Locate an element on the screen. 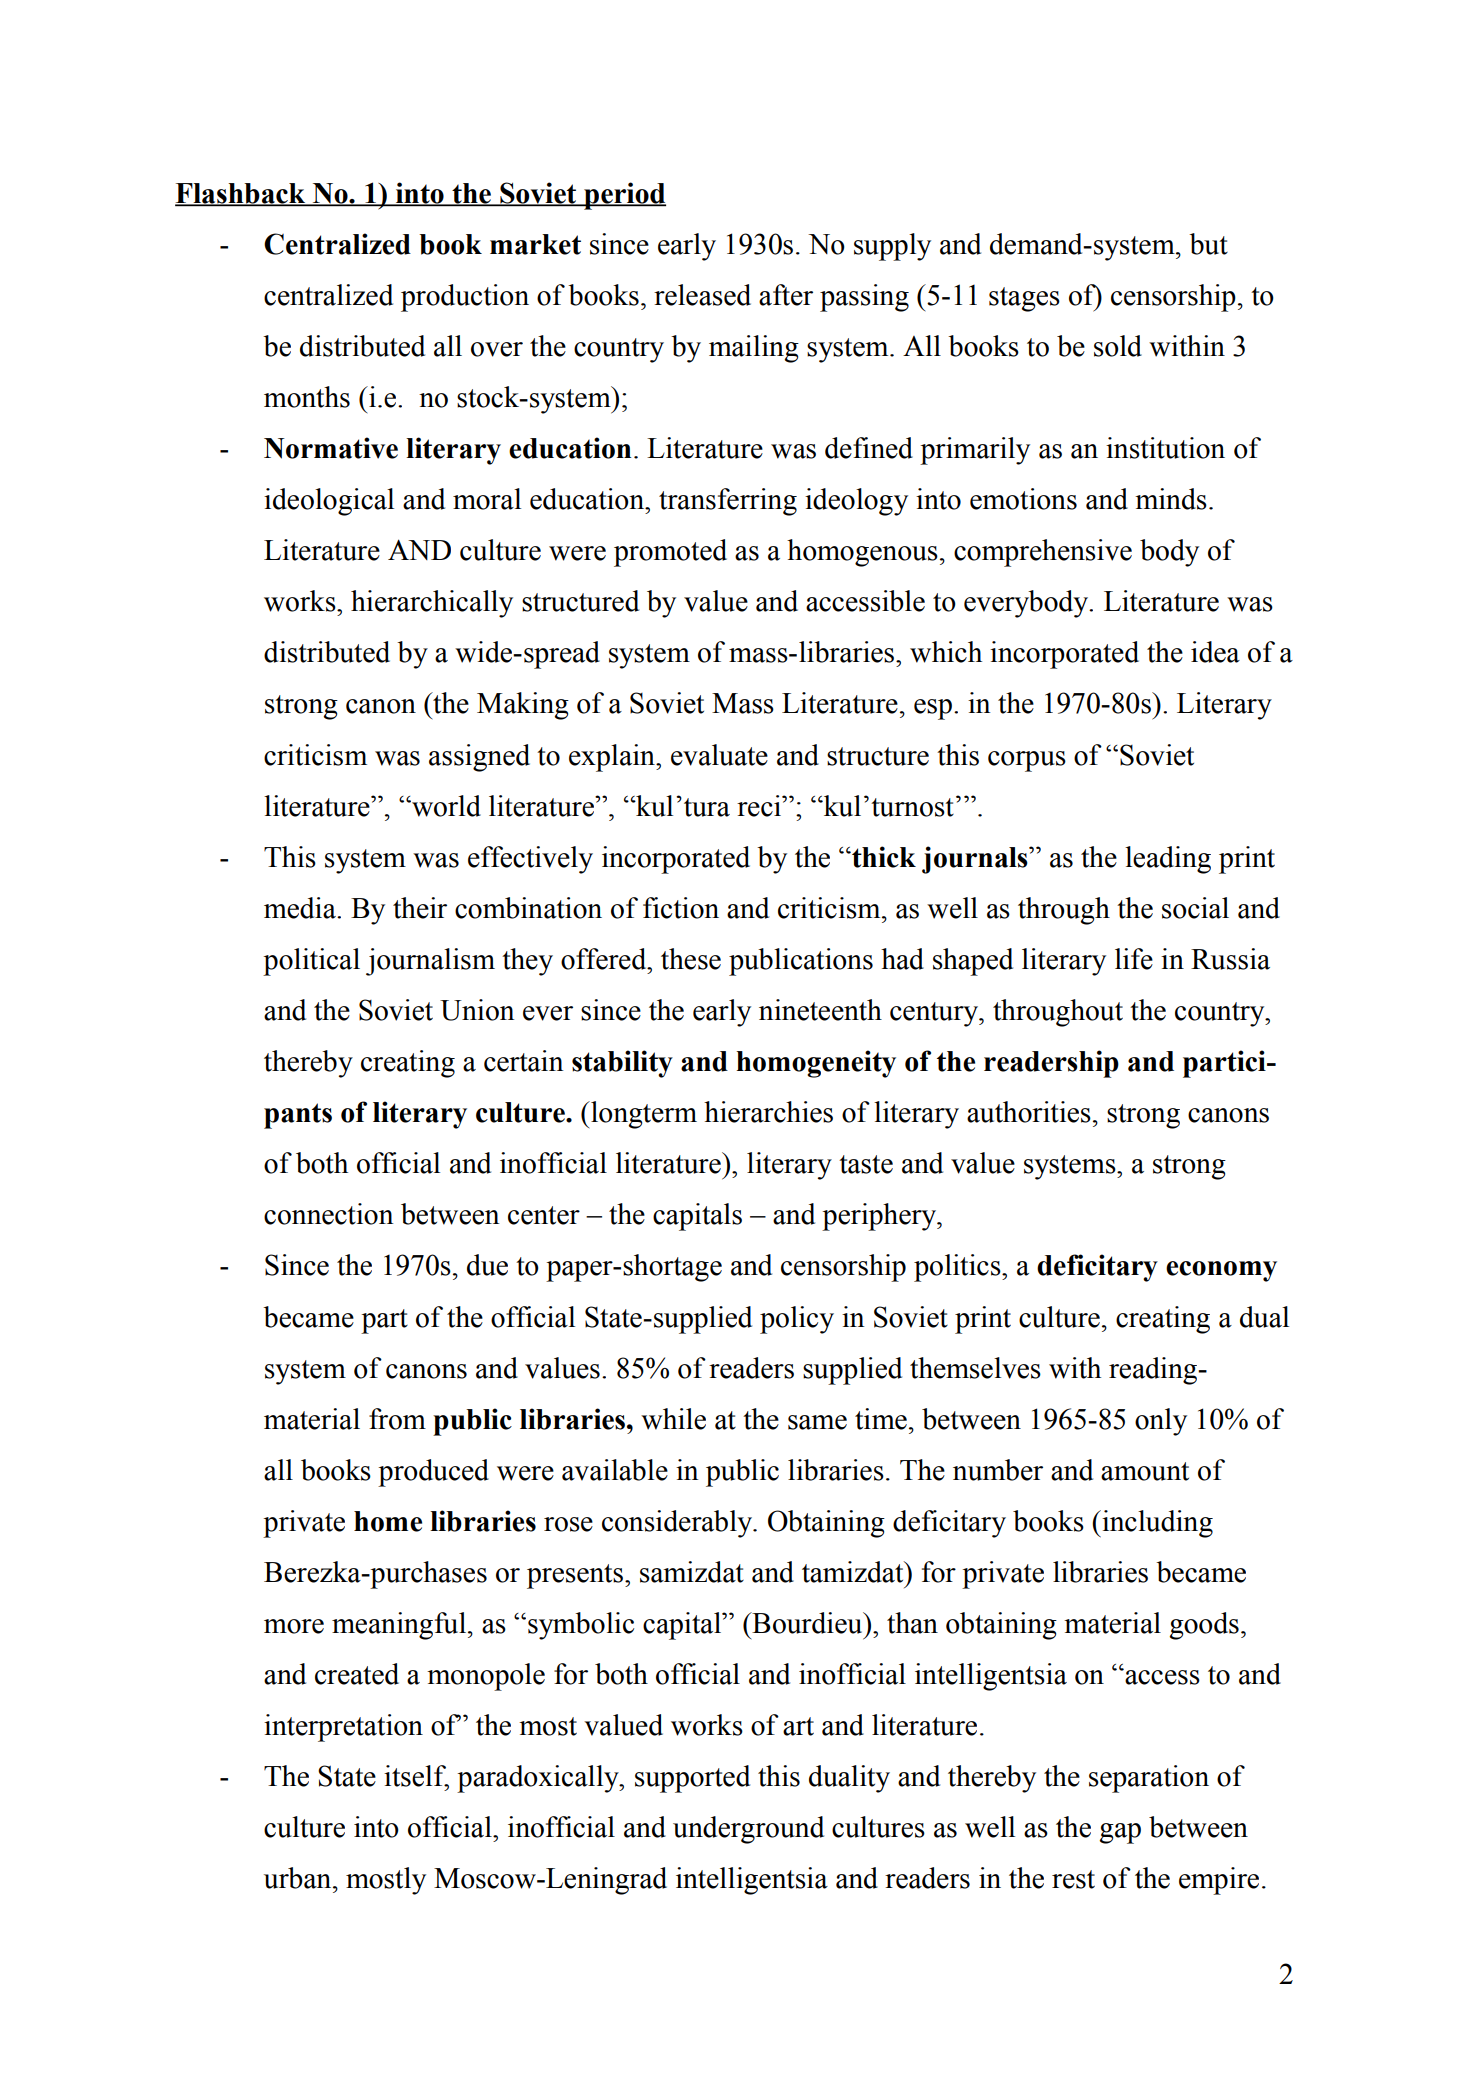 This screenshot has width=1468, height=2078. urban is located at coordinates (299, 1878).
